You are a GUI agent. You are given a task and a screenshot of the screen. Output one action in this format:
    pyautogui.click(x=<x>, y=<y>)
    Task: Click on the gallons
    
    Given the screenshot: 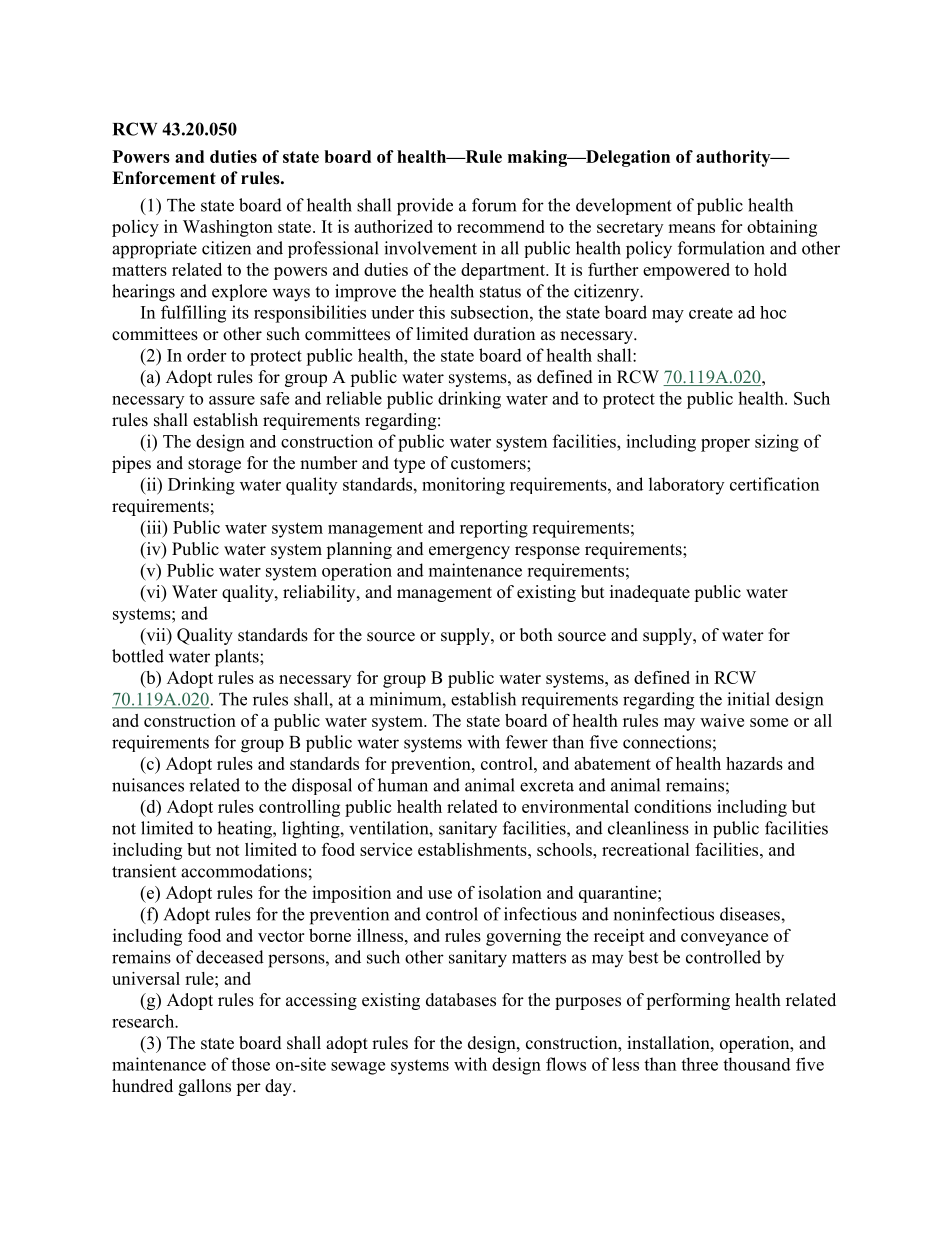 What is the action you would take?
    pyautogui.click(x=204, y=1087)
